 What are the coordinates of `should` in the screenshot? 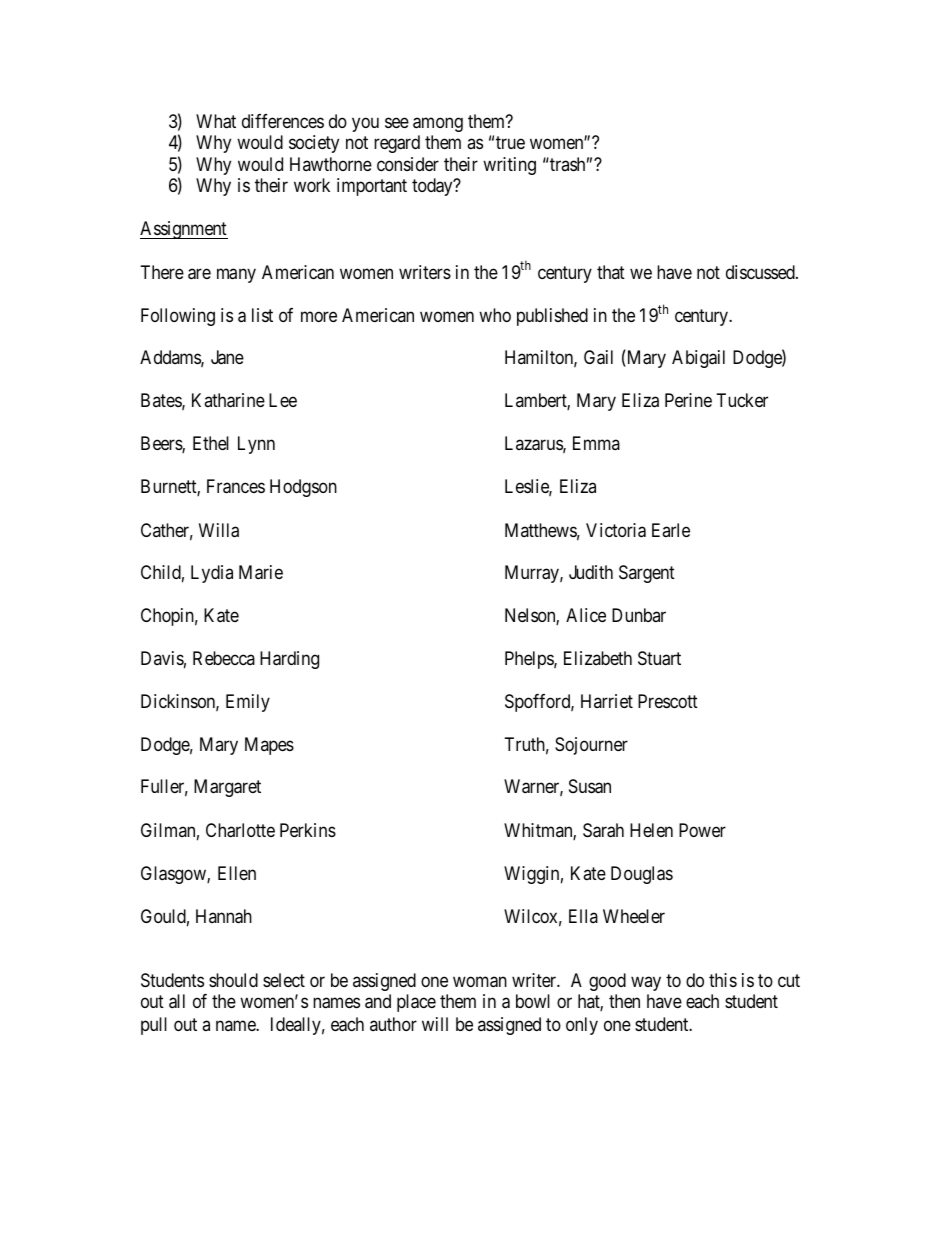 It's located at (233, 980).
